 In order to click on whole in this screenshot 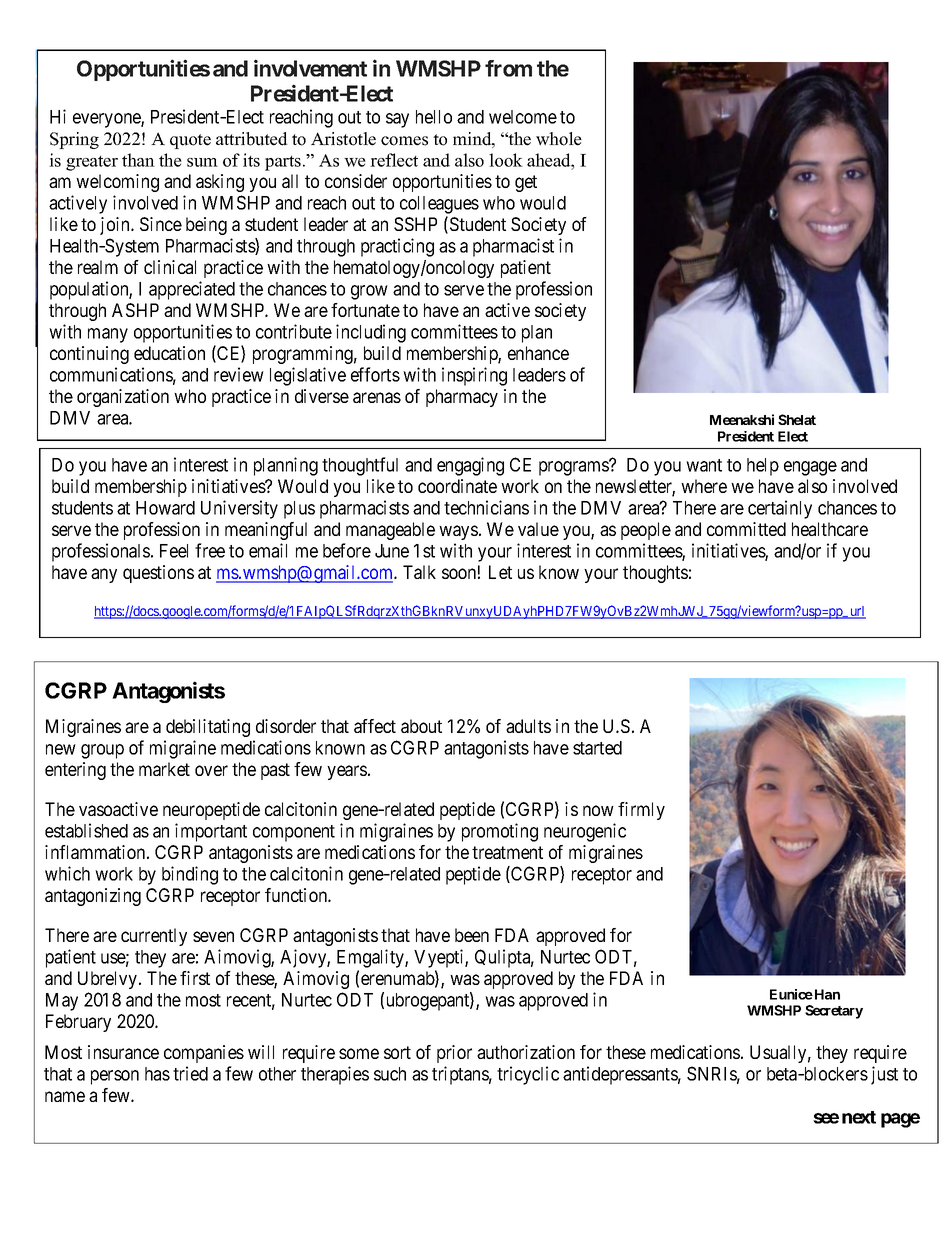, I will do `click(559, 139)`.
